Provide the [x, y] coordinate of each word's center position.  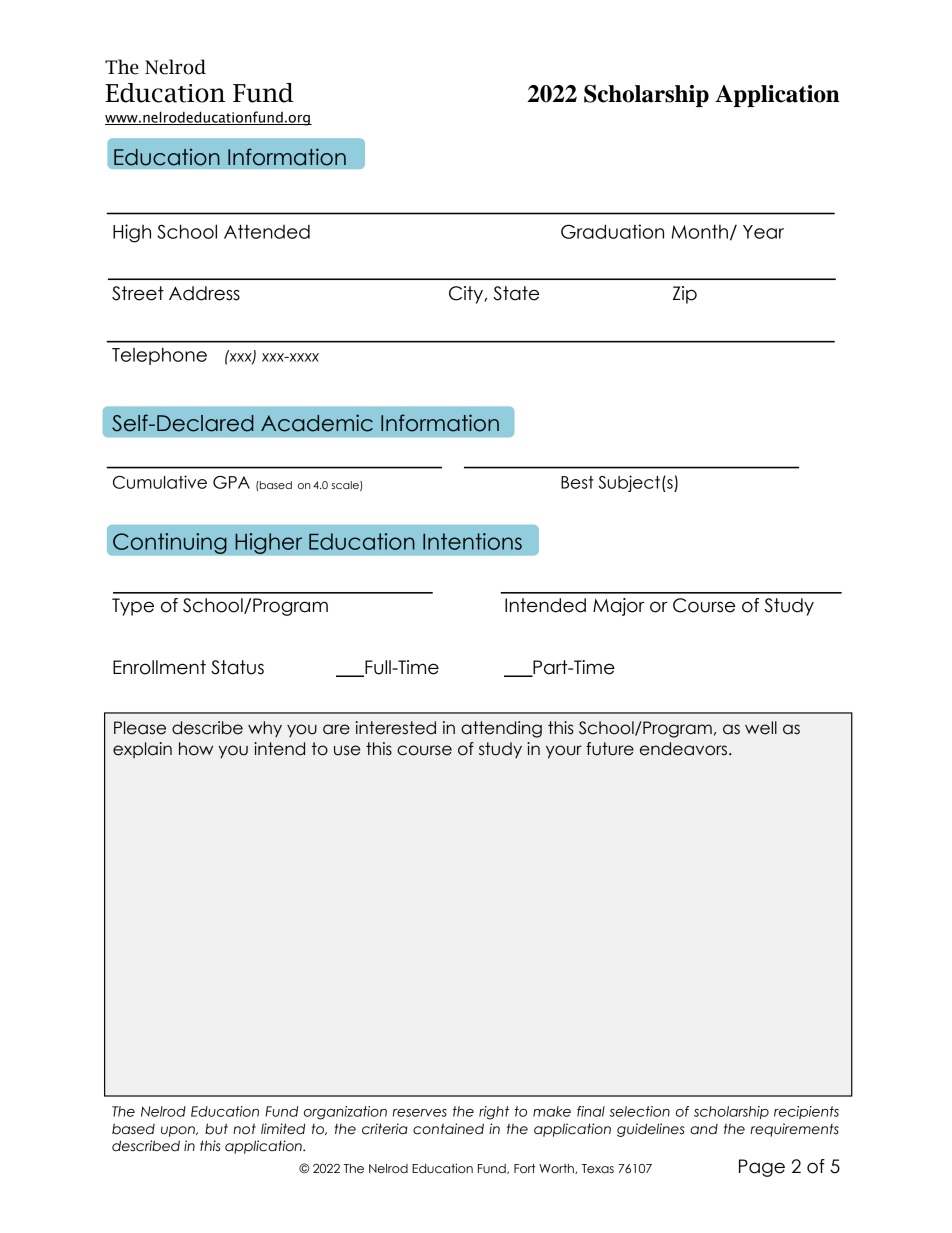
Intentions [472, 541]
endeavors [683, 749]
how [196, 749]
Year [763, 232]
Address [204, 293]
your [564, 752]
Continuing [170, 543]
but [216, 1129]
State [516, 293]
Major [619, 607]
